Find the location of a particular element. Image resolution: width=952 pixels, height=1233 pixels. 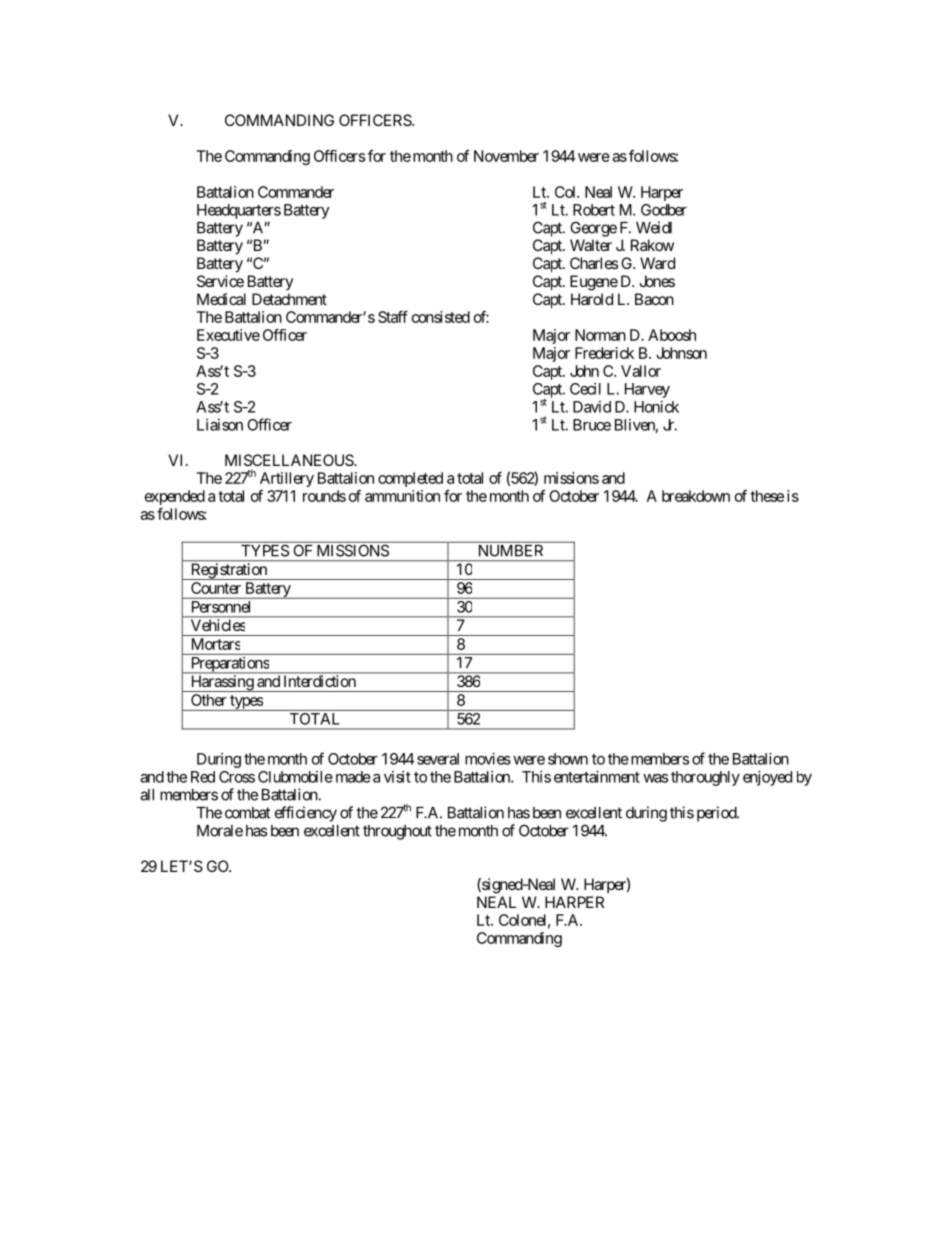

throughout is located at coordinates (397, 832).
